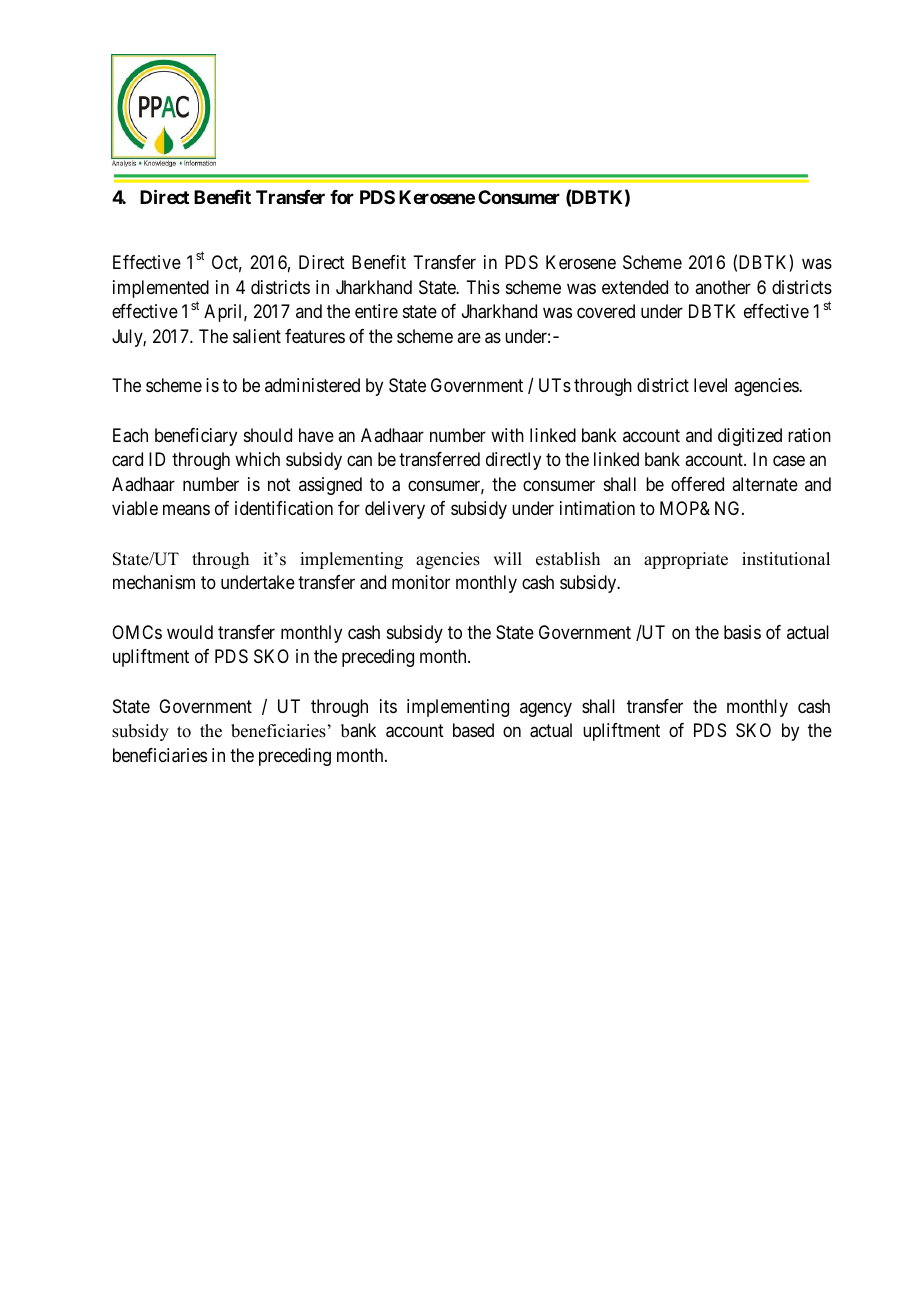 Image resolution: width=924 pixels, height=1308 pixels. Describe the element at coordinates (723, 287) in the document. I see `another` at that location.
